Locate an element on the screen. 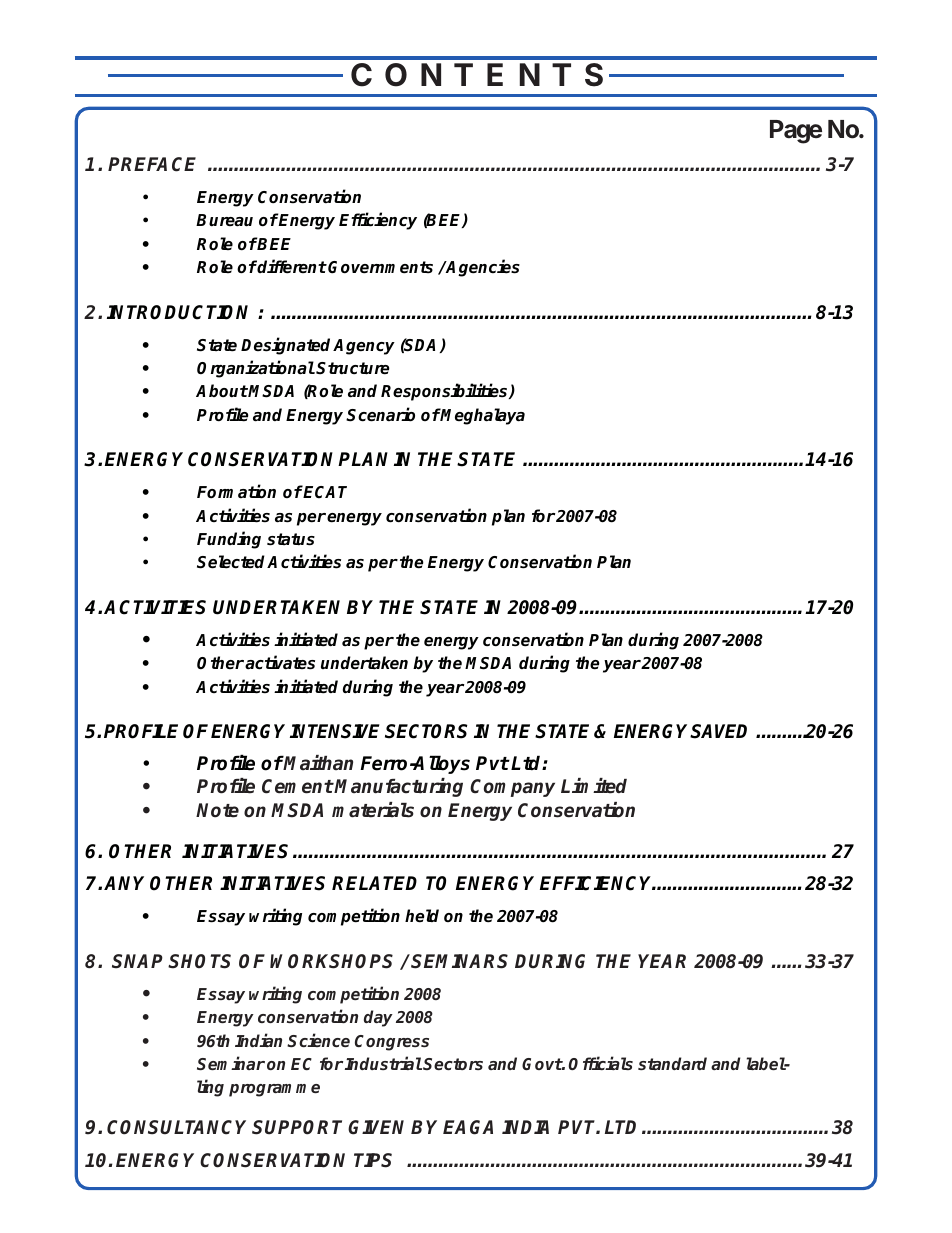 The image size is (952, 1233). Governments is located at coordinates (380, 267).
